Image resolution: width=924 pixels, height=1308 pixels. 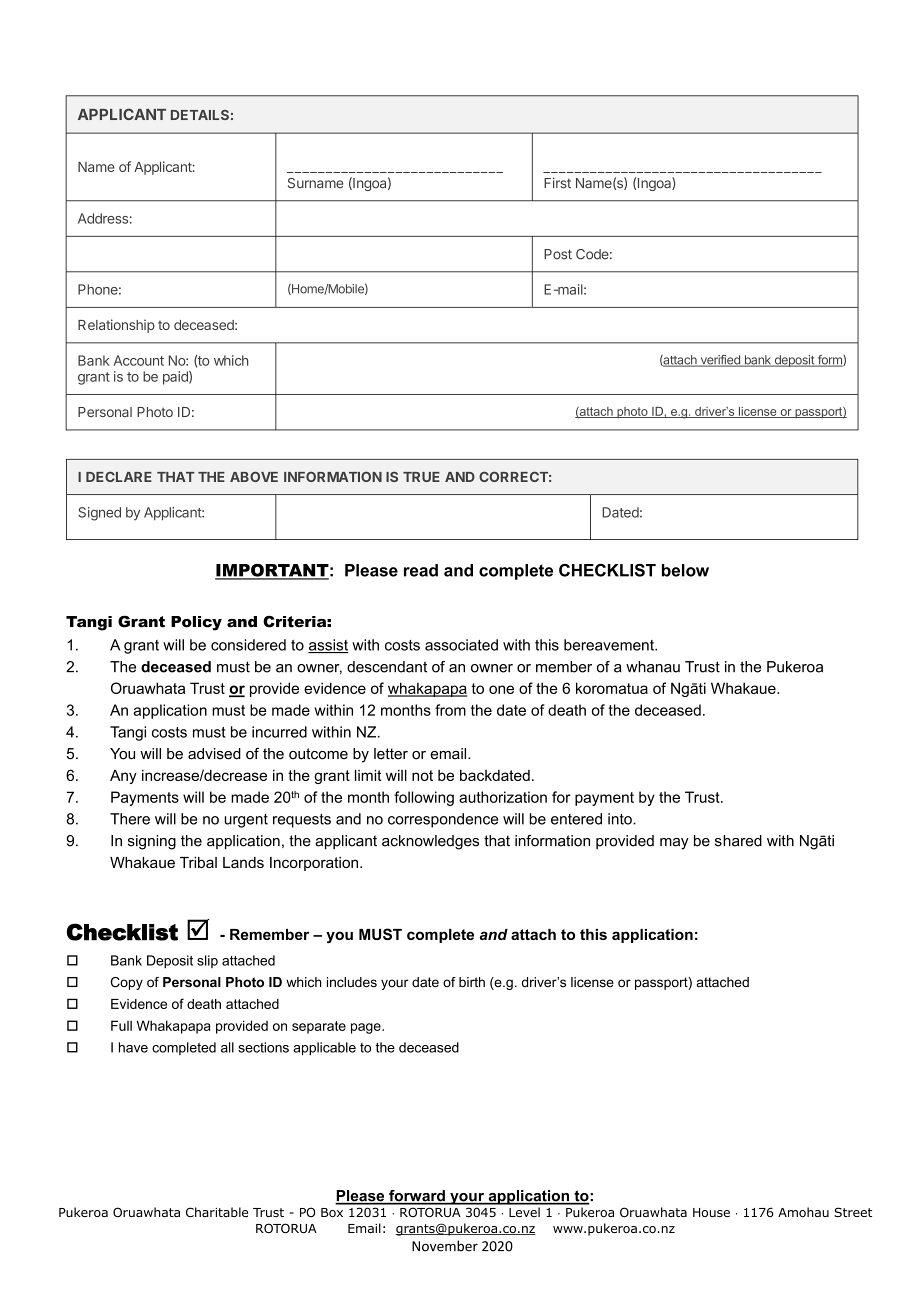 What do you see at coordinates (711, 1212) in the image?
I see `House` at bounding box center [711, 1212].
